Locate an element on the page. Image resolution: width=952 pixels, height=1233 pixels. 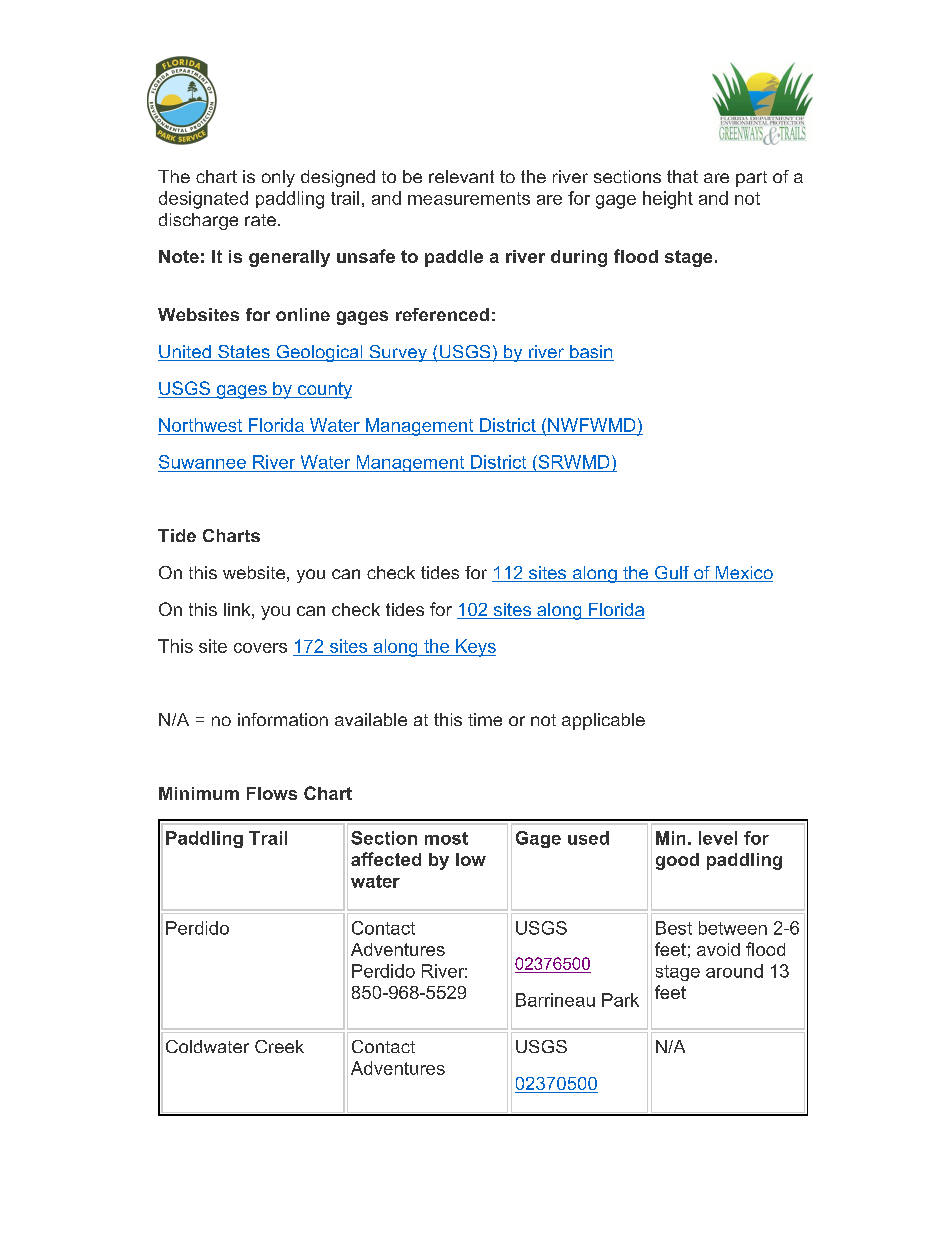
Northwest is located at coordinates (200, 425).
